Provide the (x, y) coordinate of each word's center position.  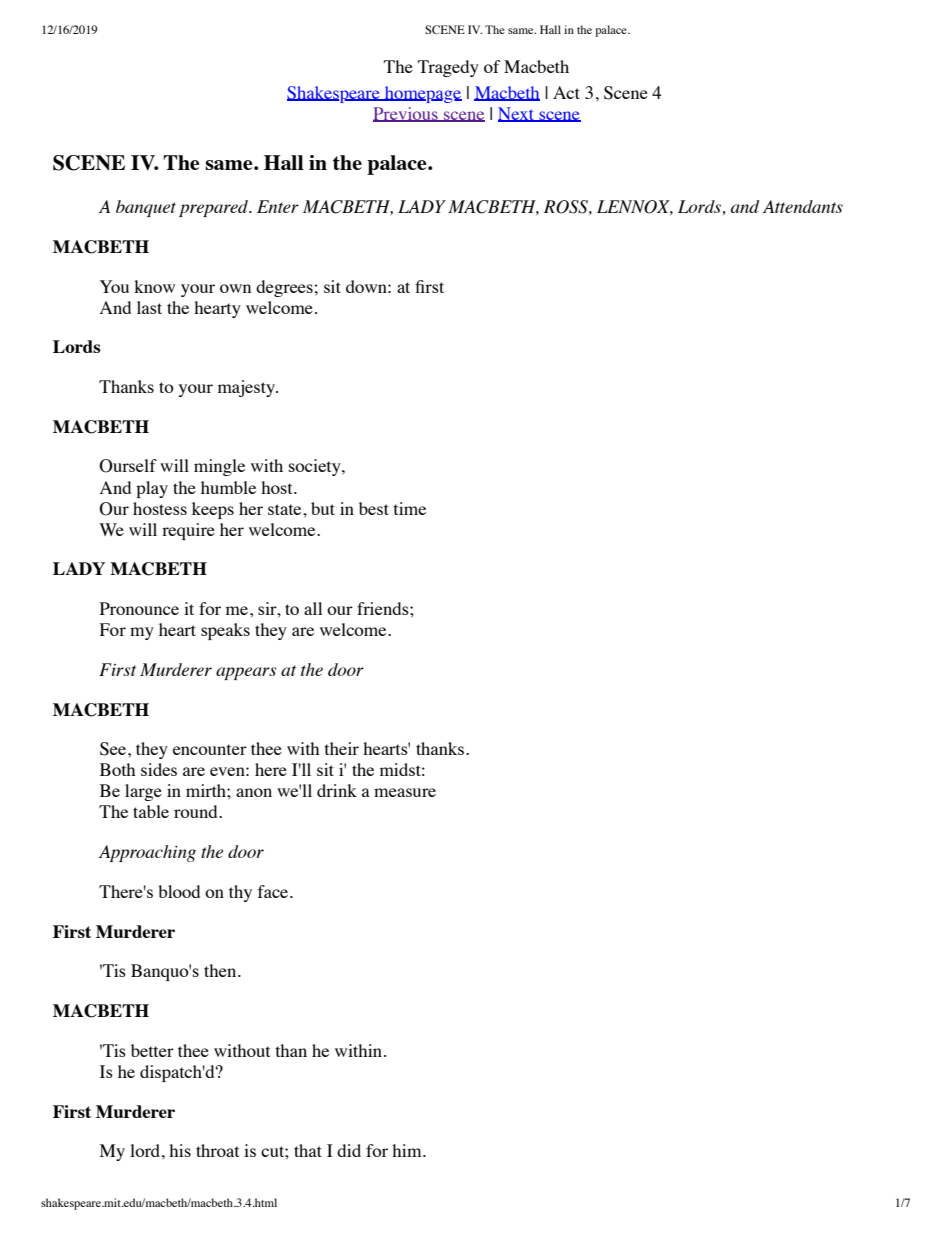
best (374, 508)
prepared (215, 208)
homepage (422, 94)
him (408, 1150)
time (410, 508)
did (349, 1150)
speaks (225, 631)
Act (566, 92)
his (180, 1150)
